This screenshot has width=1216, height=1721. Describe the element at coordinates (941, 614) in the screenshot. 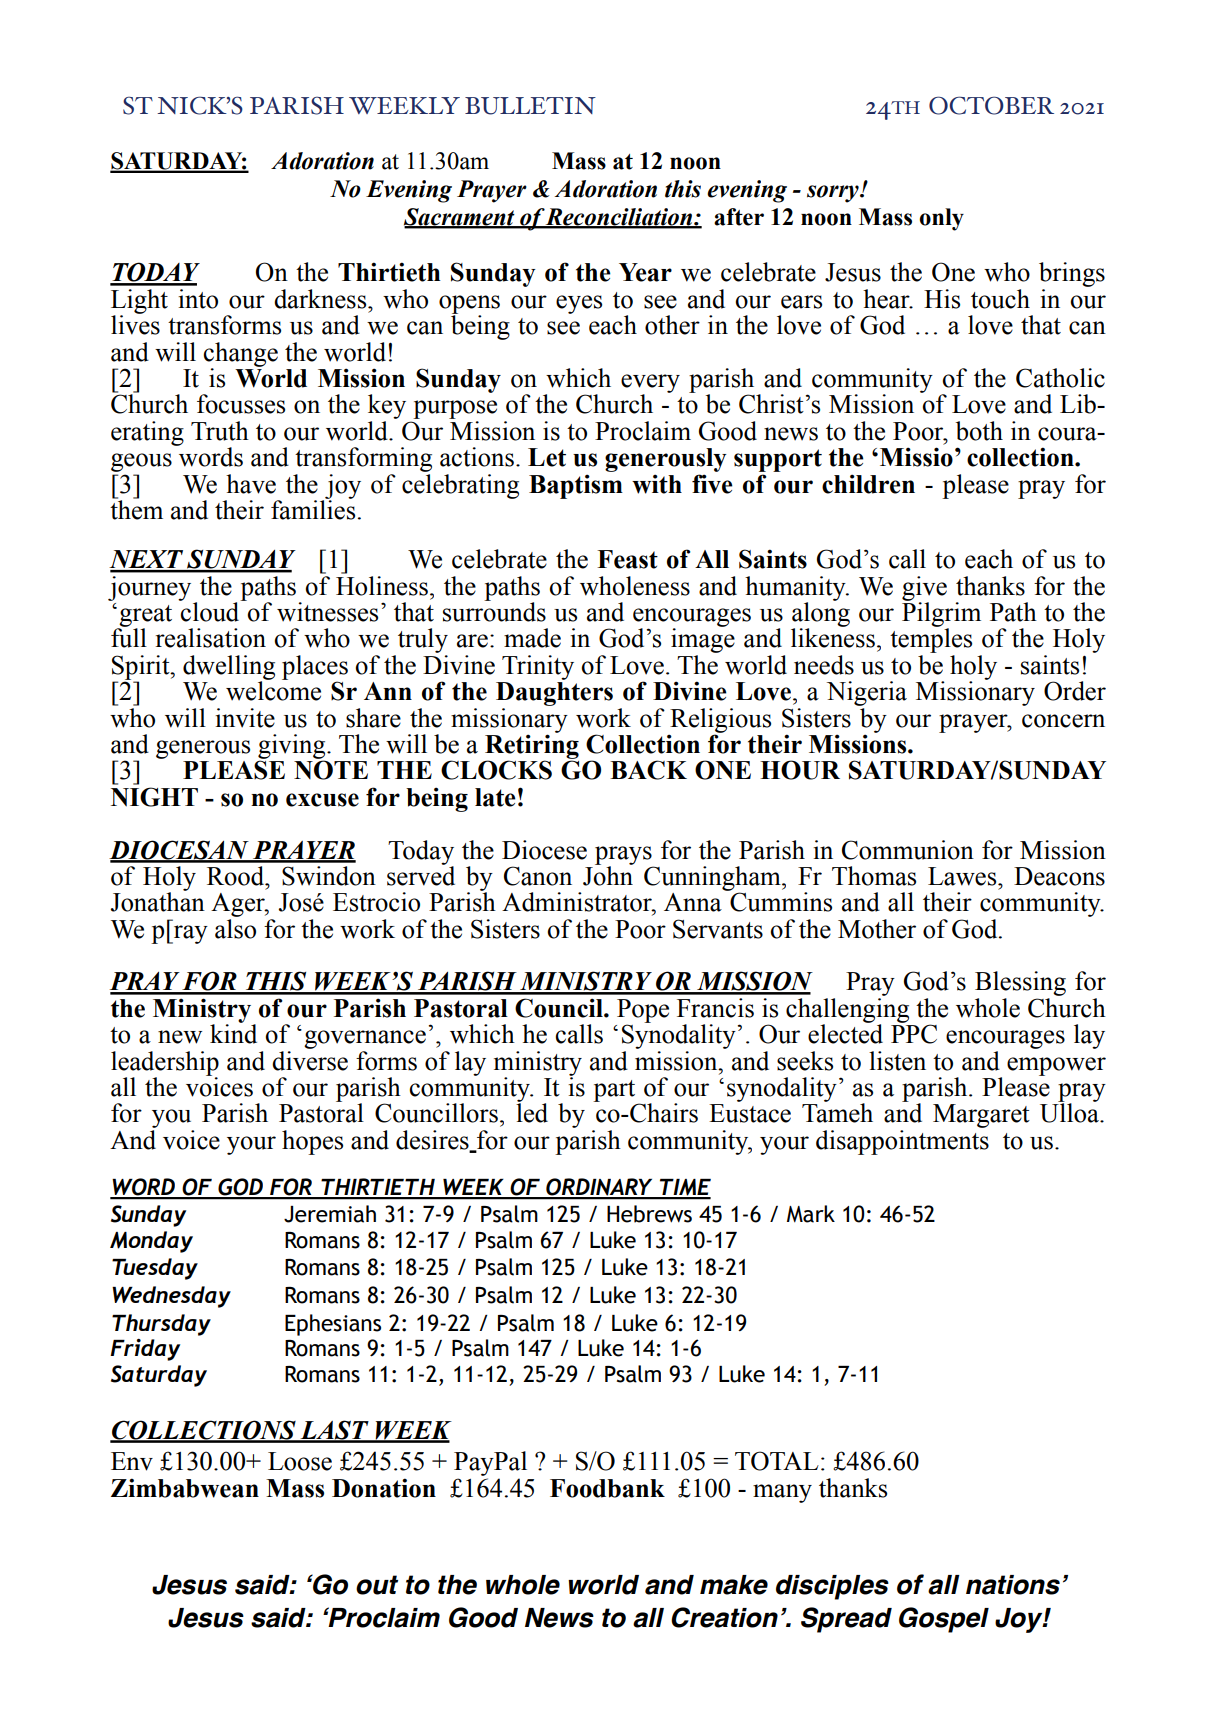

I see `Pilgrim` at that location.
